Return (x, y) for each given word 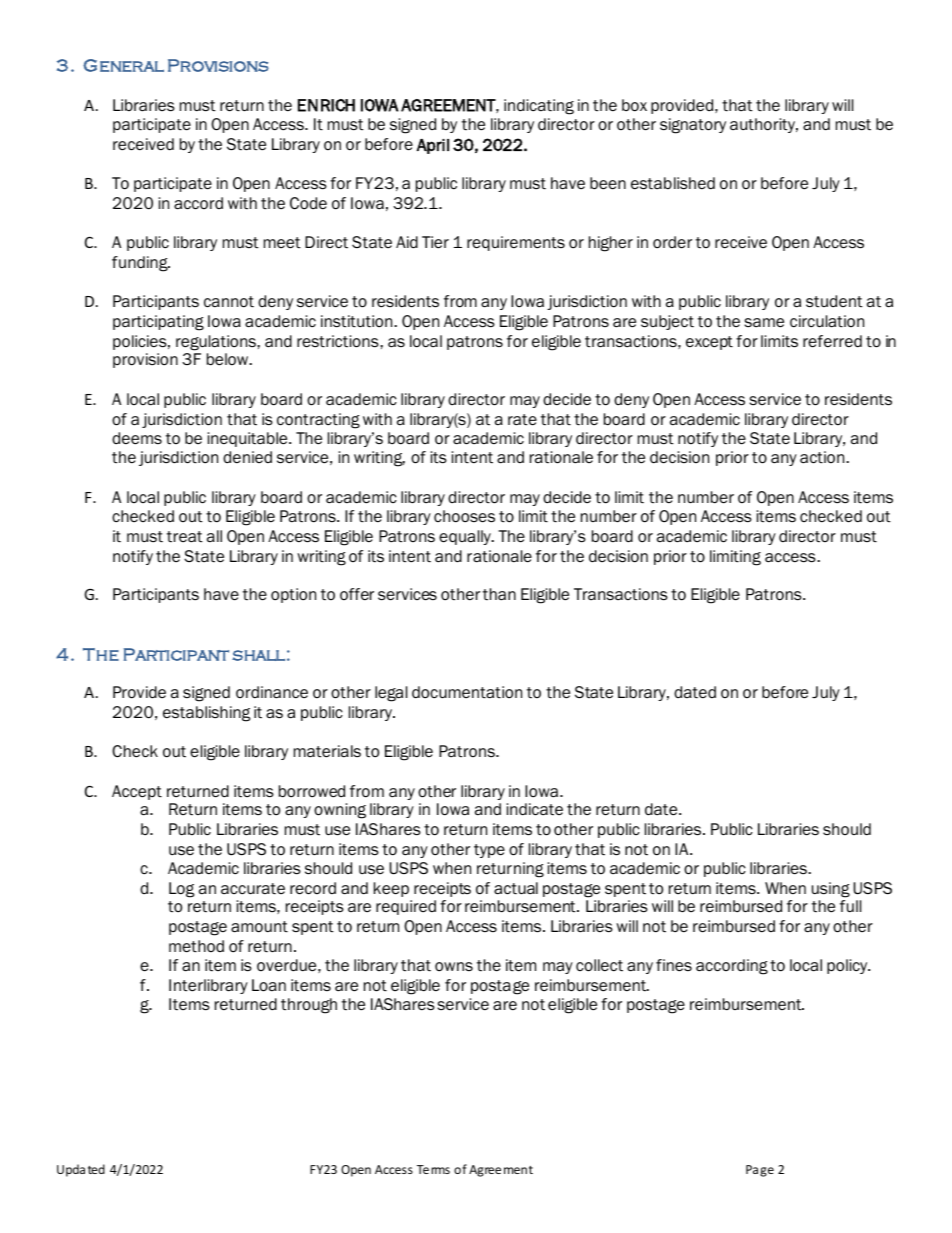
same (764, 323)
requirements (516, 243)
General (123, 65)
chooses (464, 516)
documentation (467, 692)
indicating (539, 107)
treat (185, 537)
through (309, 1006)
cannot (229, 302)
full (850, 906)
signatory (693, 126)
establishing (206, 714)
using (831, 890)
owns (454, 967)
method (196, 946)
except (709, 343)
